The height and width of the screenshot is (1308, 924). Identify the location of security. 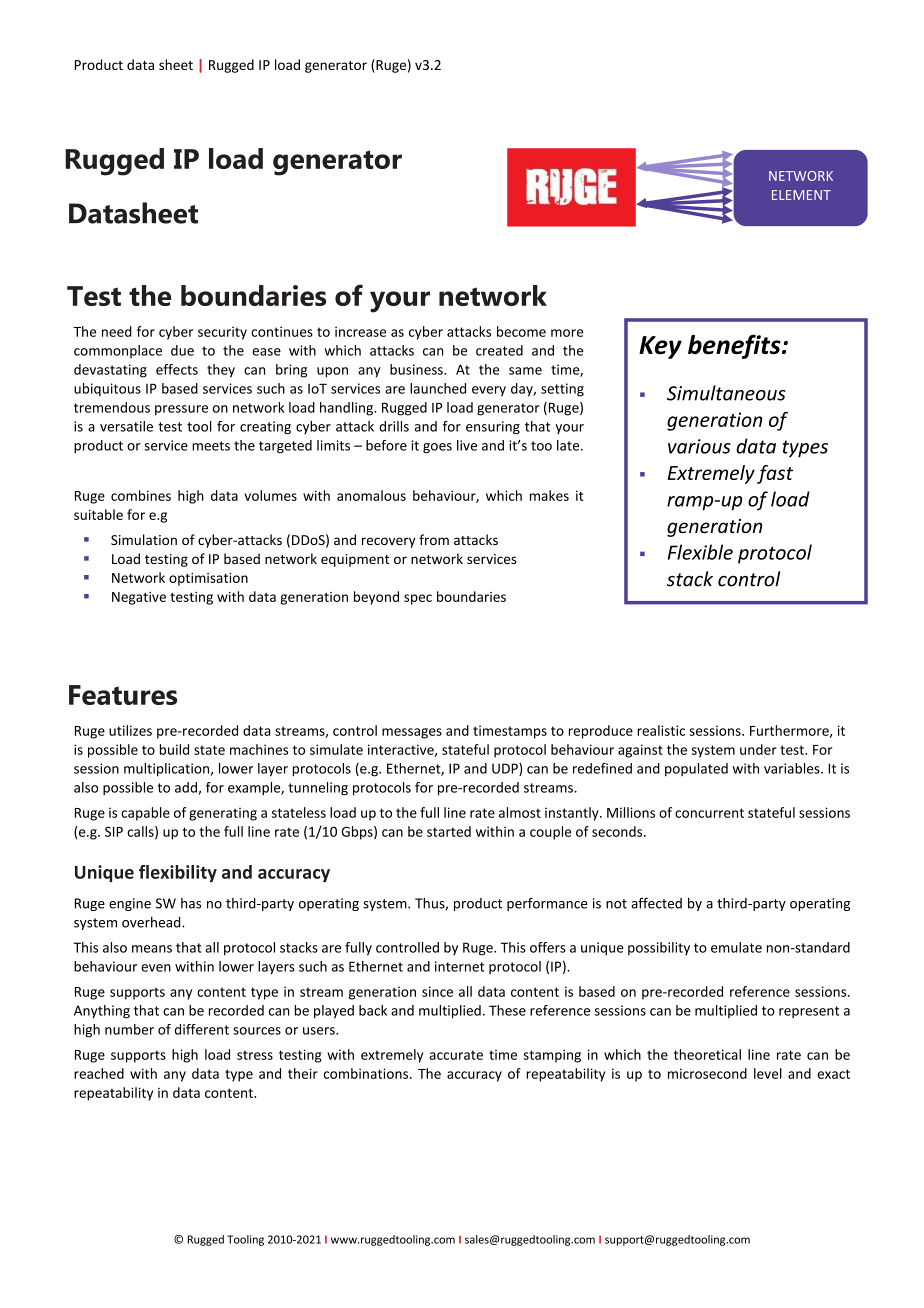
(222, 333).
